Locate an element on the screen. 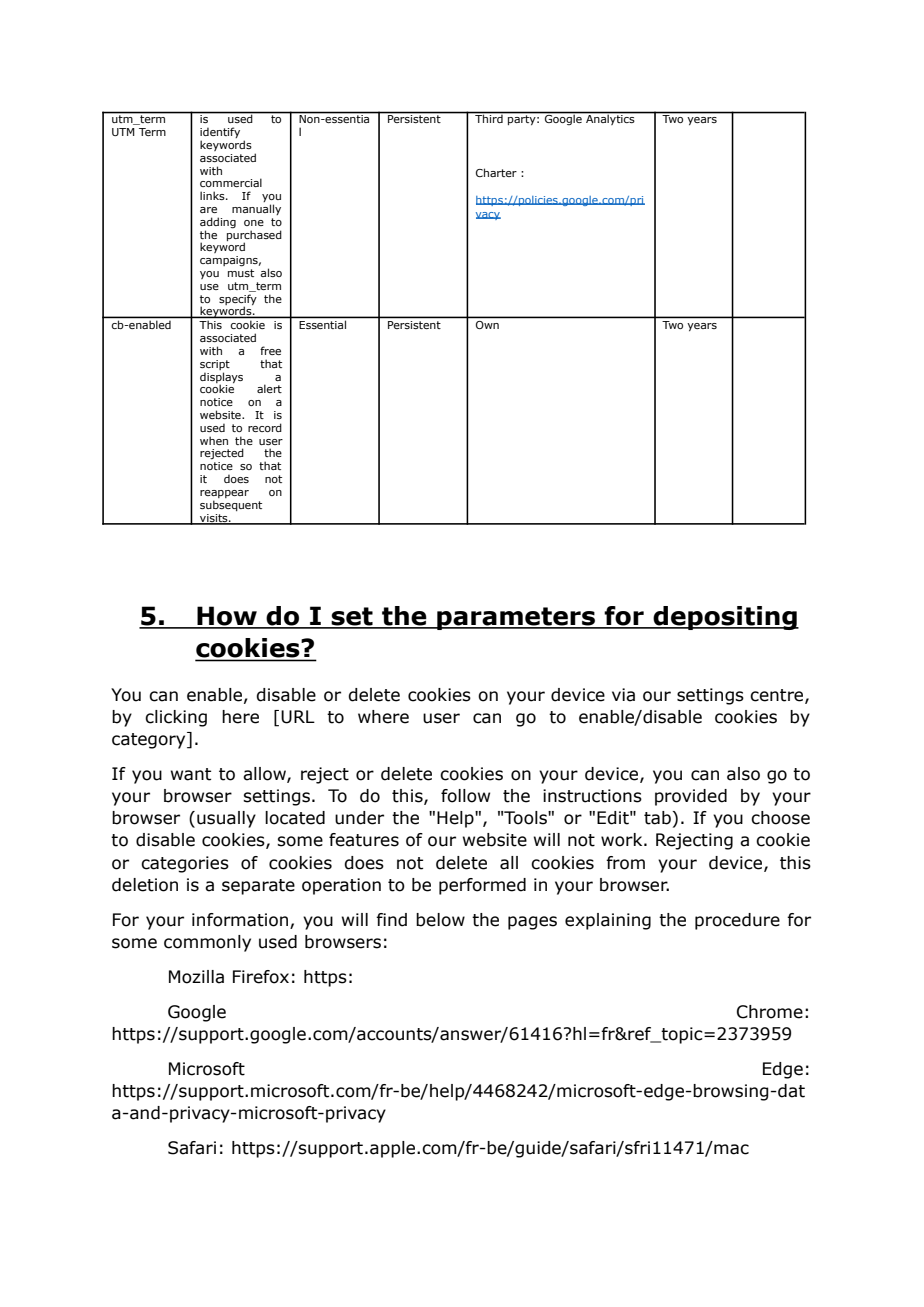 The width and height of the screenshot is (924, 1307). when is located at coordinates (214, 440).
